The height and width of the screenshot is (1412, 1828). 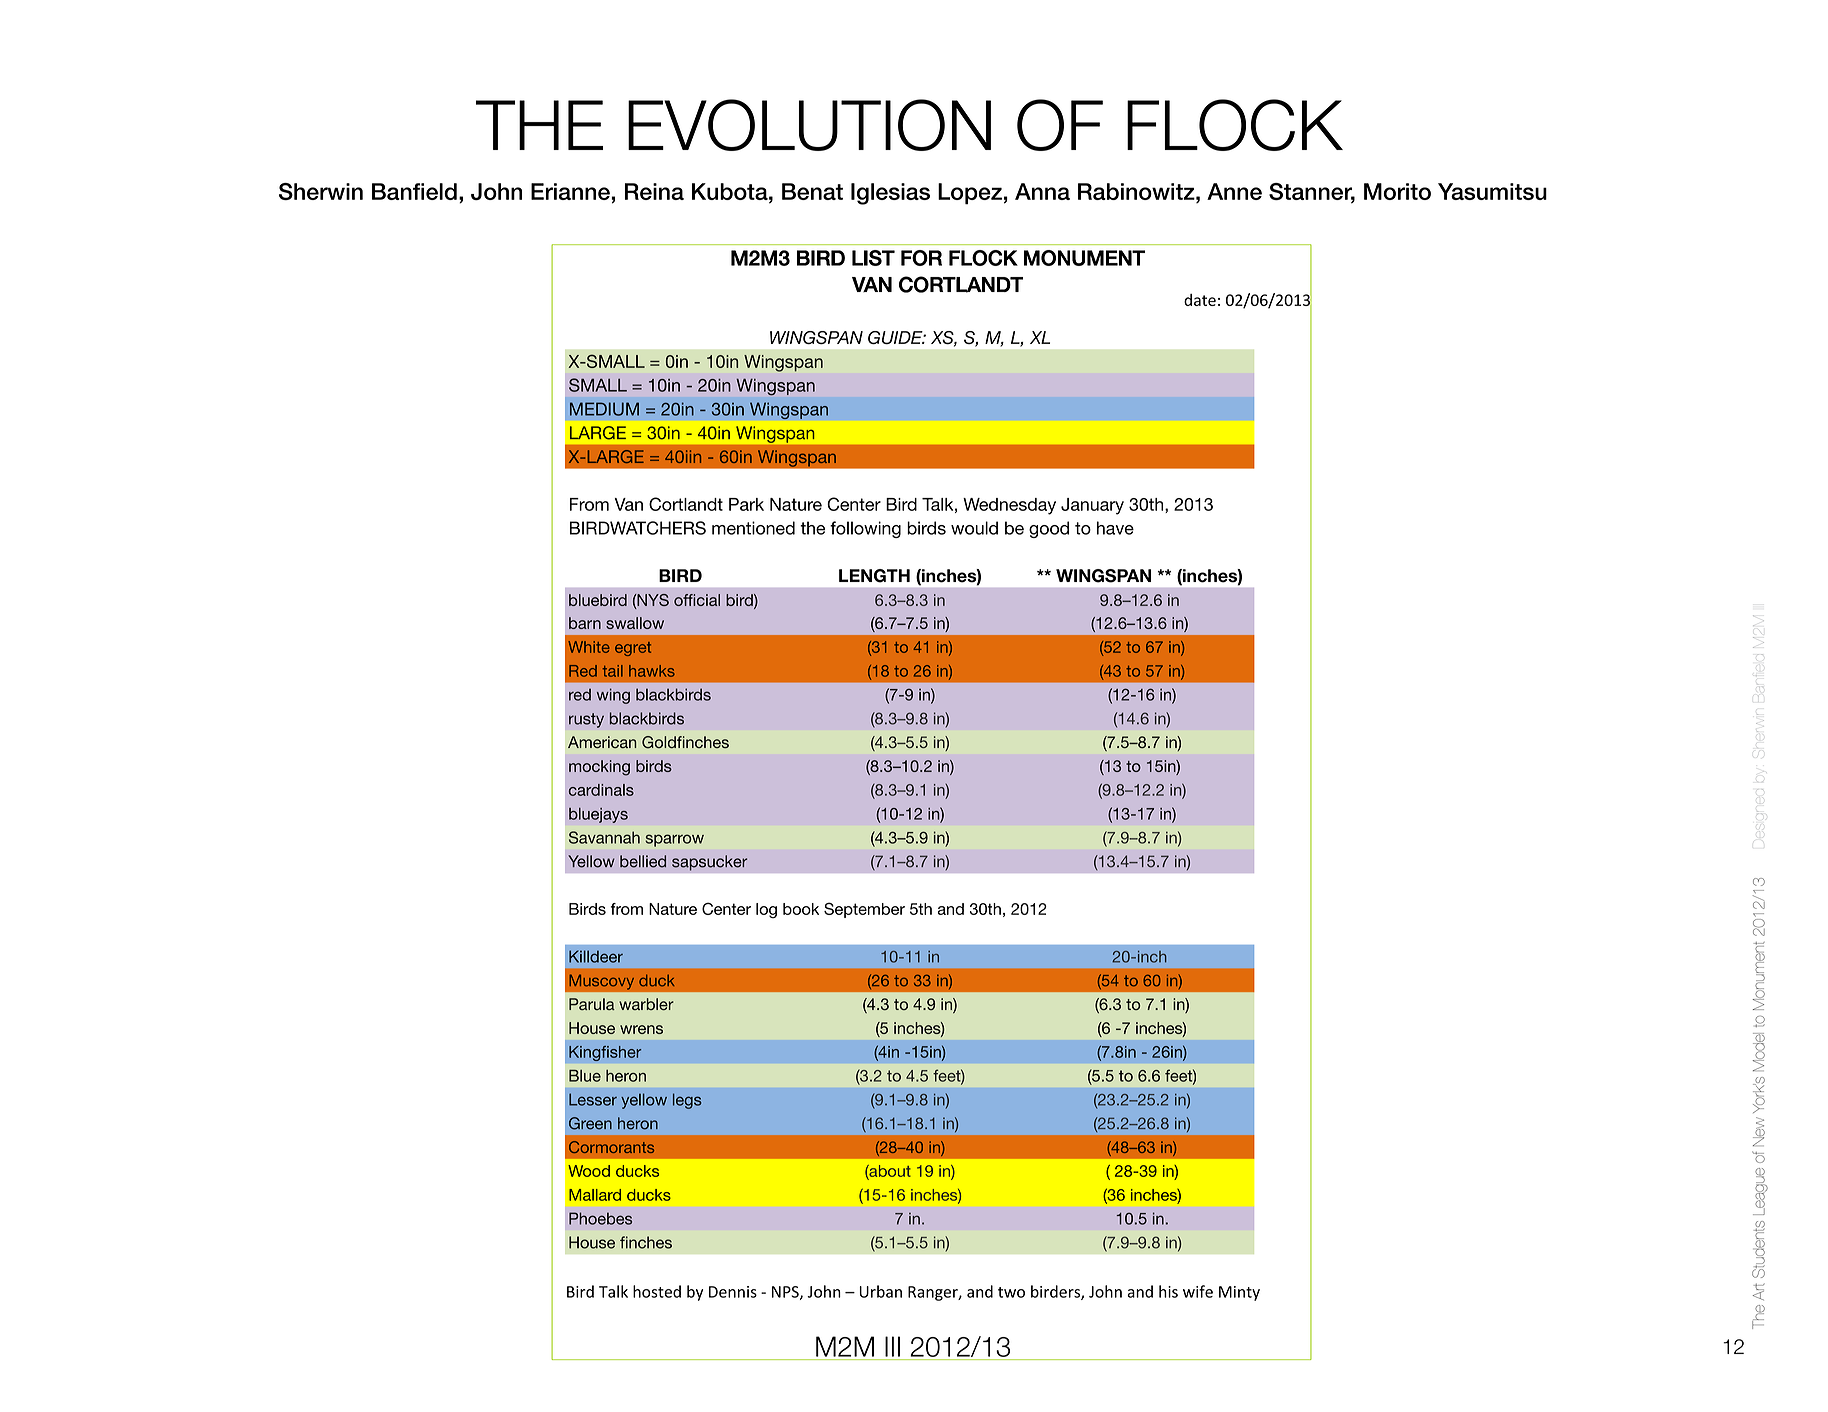 What do you see at coordinates (864, 910) in the screenshot?
I see `September` at bounding box center [864, 910].
